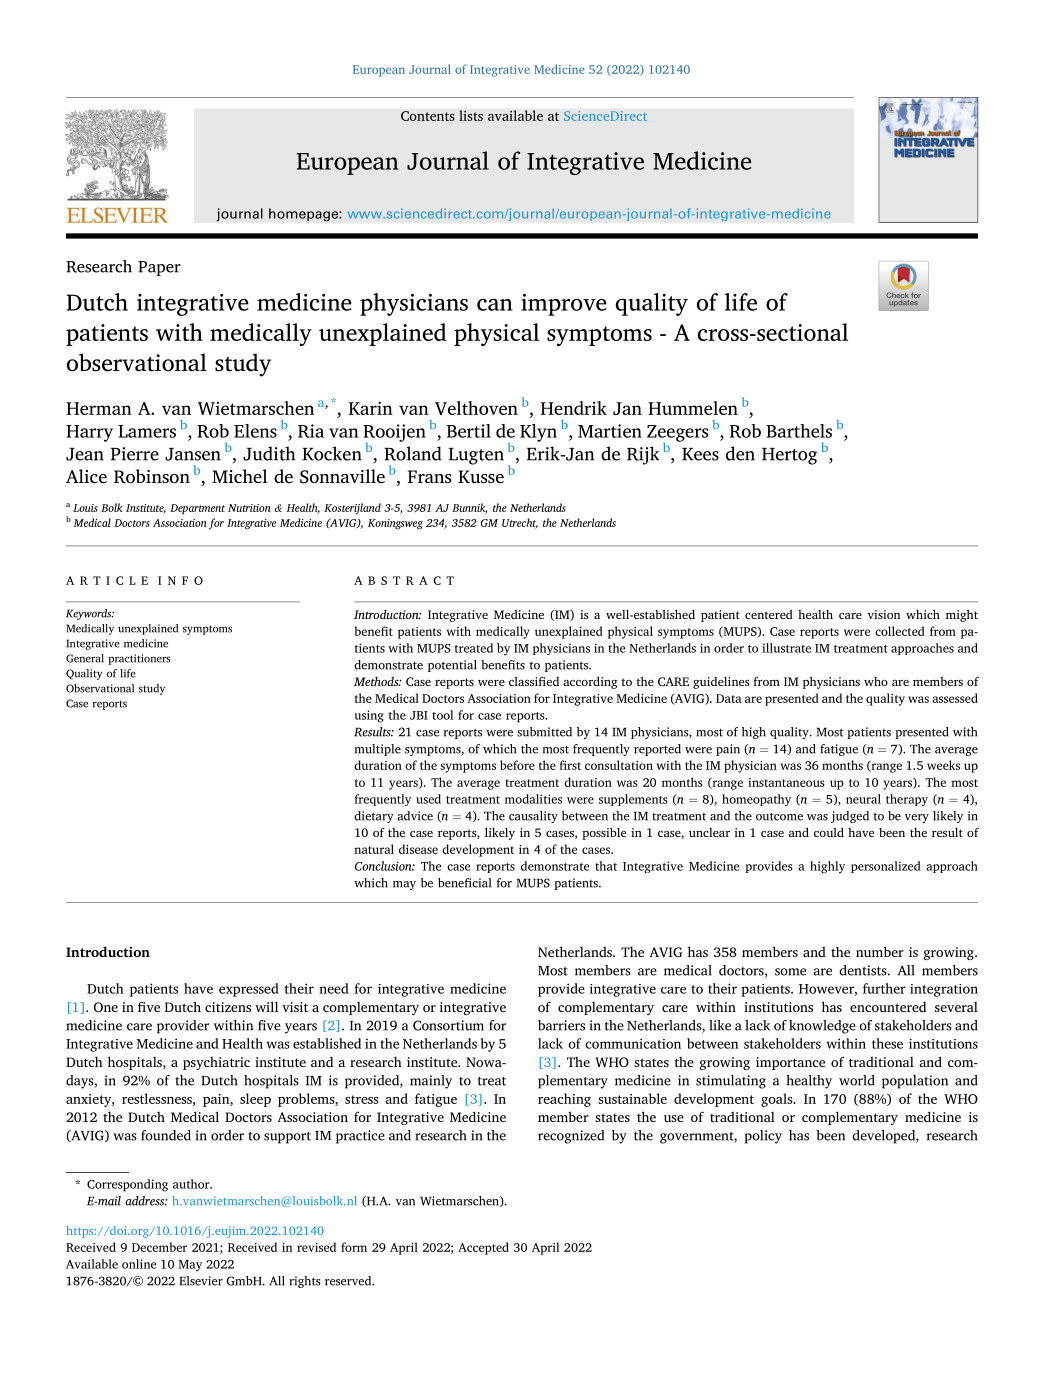  Describe the element at coordinates (822, 1027) in the page. I see `knowledge` at that location.
